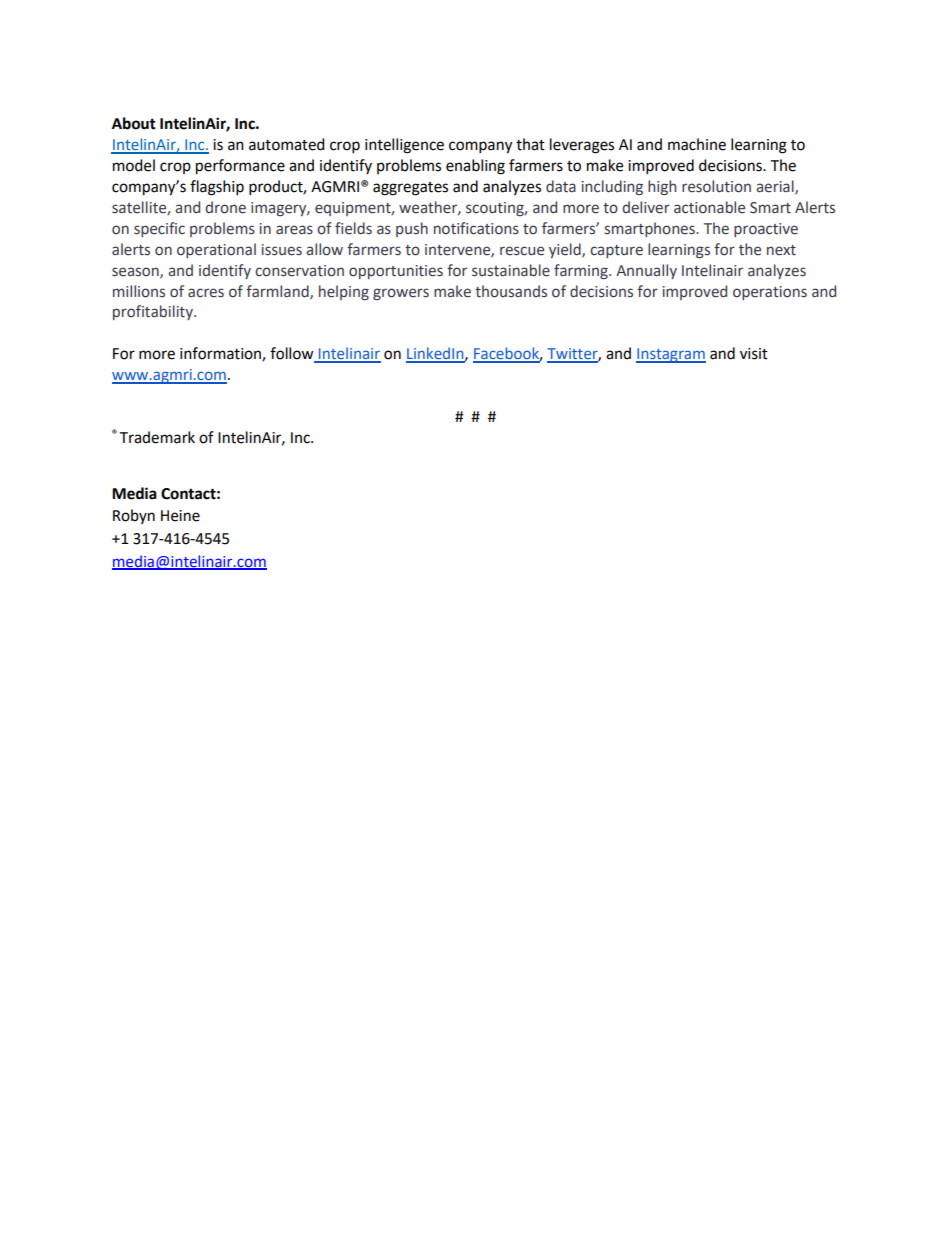  Describe the element at coordinates (225, 207) in the screenshot. I see `drone` at that location.
